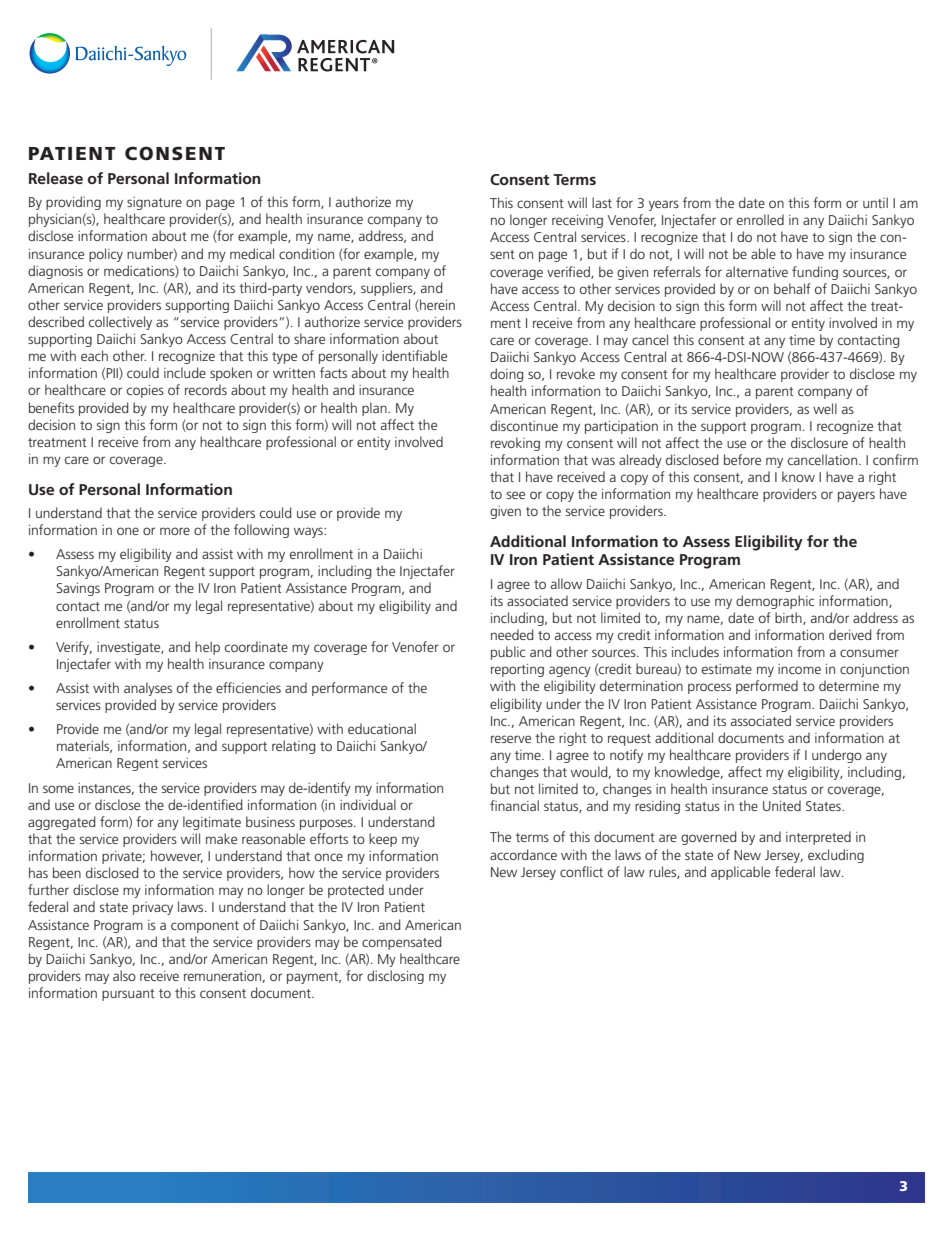 Image resolution: width=952 pixels, height=1233 pixels. I want to click on also, so click(124, 975).
